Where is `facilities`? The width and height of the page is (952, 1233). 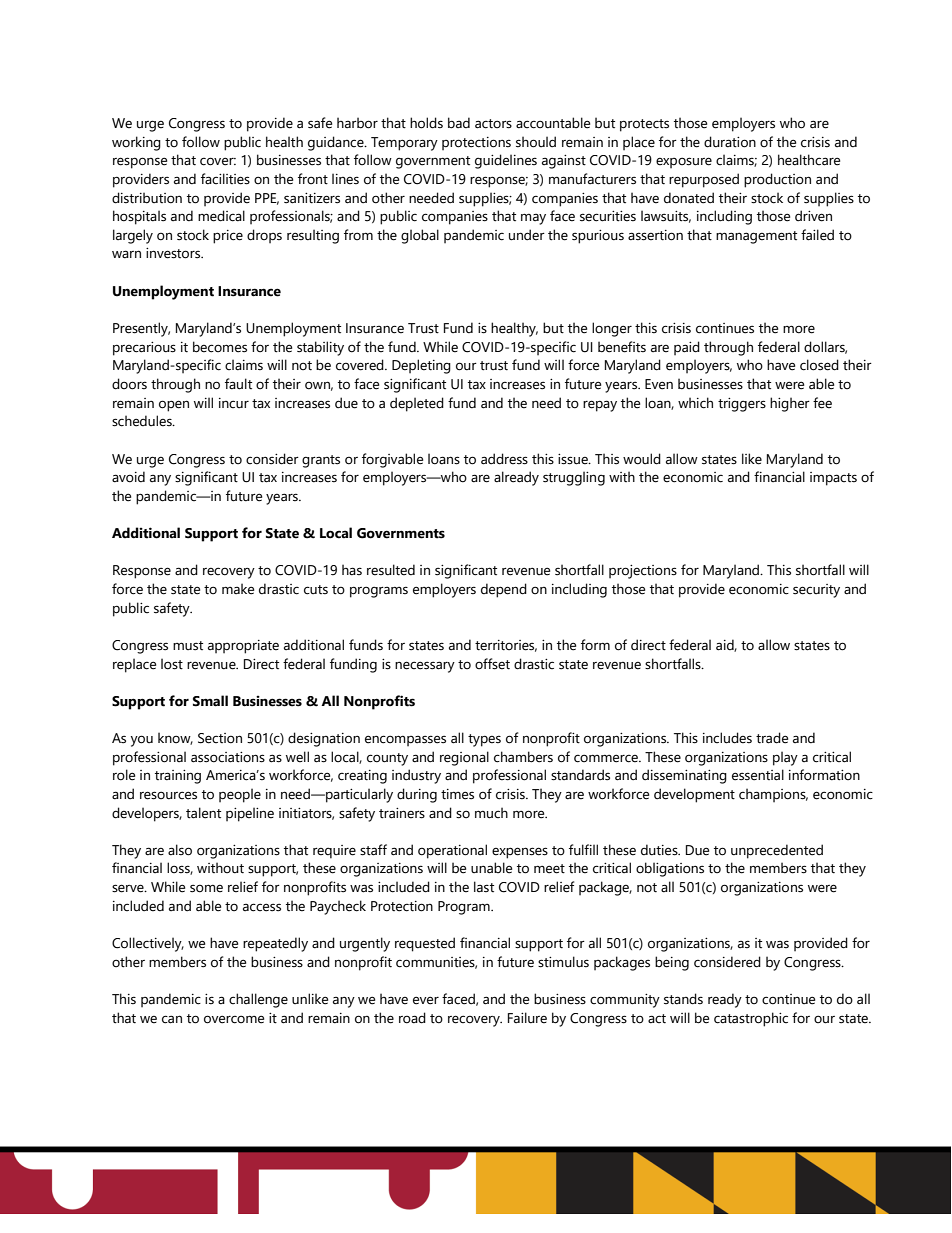
facilities is located at coordinates (225, 179).
